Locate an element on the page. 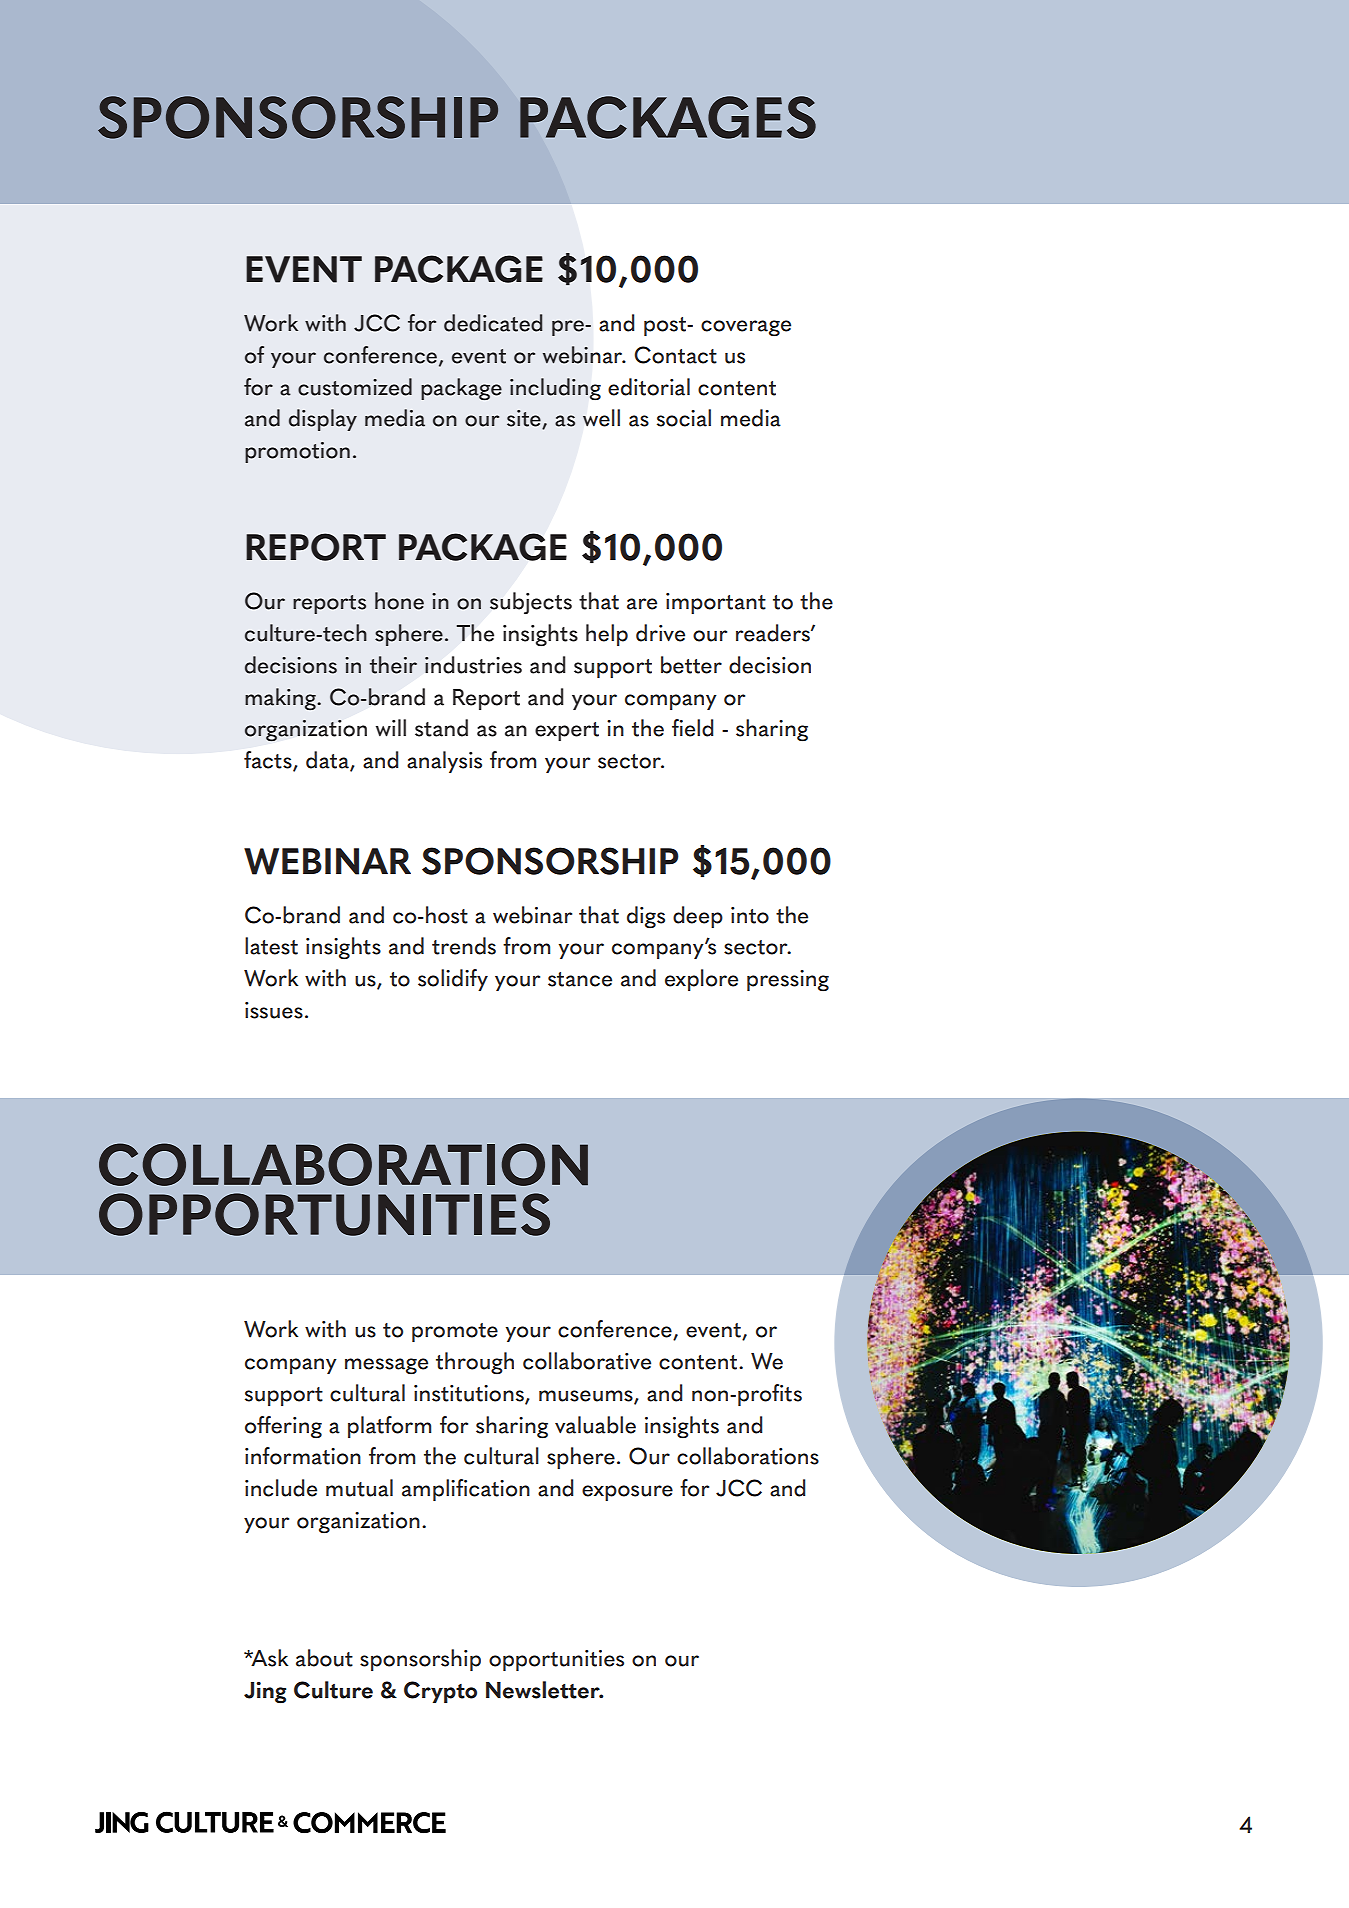 Image resolution: width=1349 pixels, height=1908 pixels. stance is located at coordinates (580, 979).
